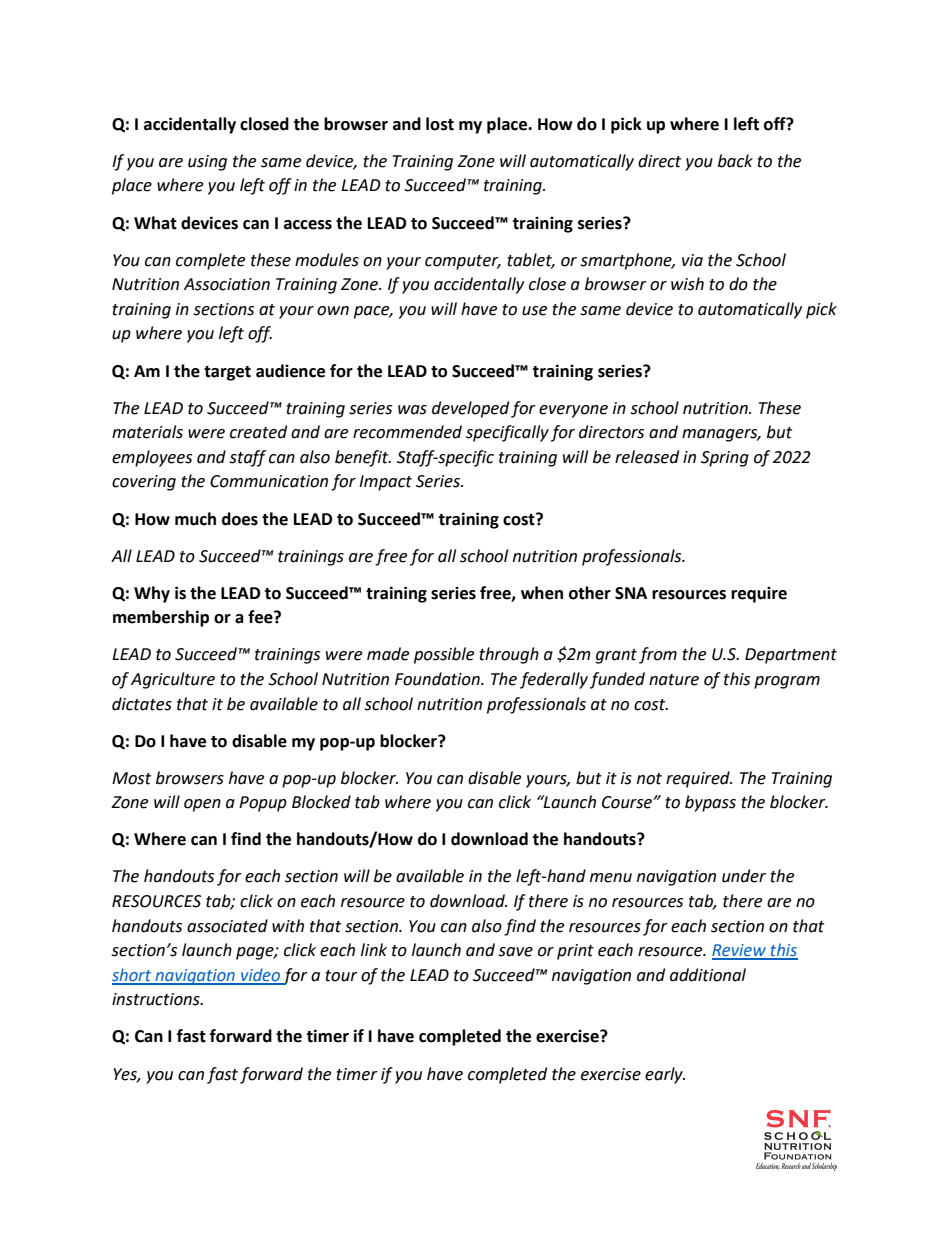 This screenshot has height=1233, width=952. I want to click on from, so click(658, 655).
